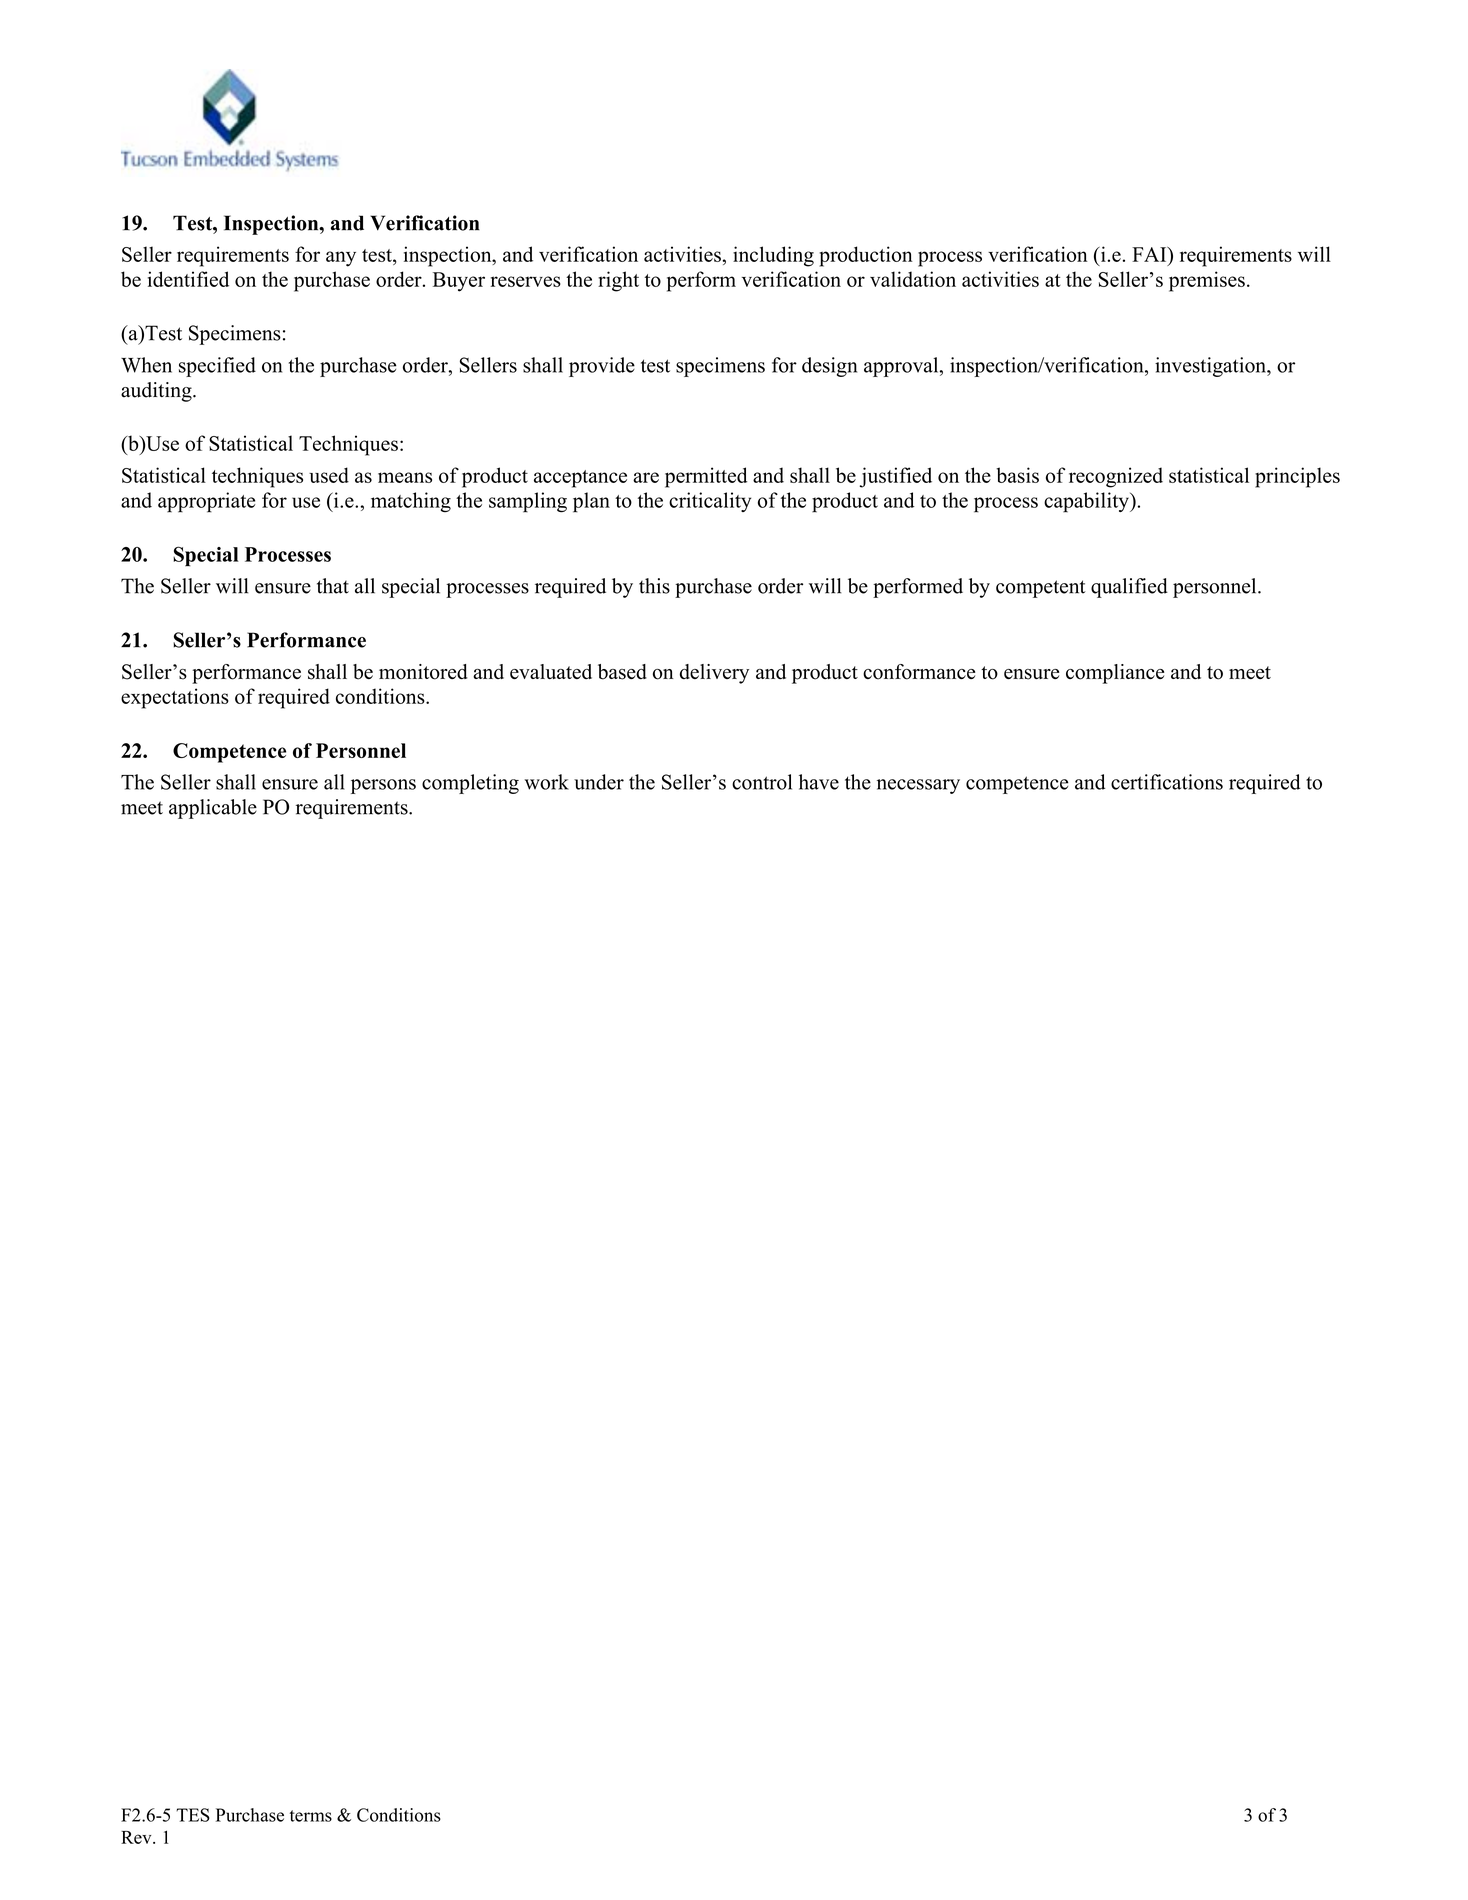 The image size is (1468, 1900). What do you see at coordinates (311, 1816) in the screenshot?
I see `terms` at bounding box center [311, 1816].
